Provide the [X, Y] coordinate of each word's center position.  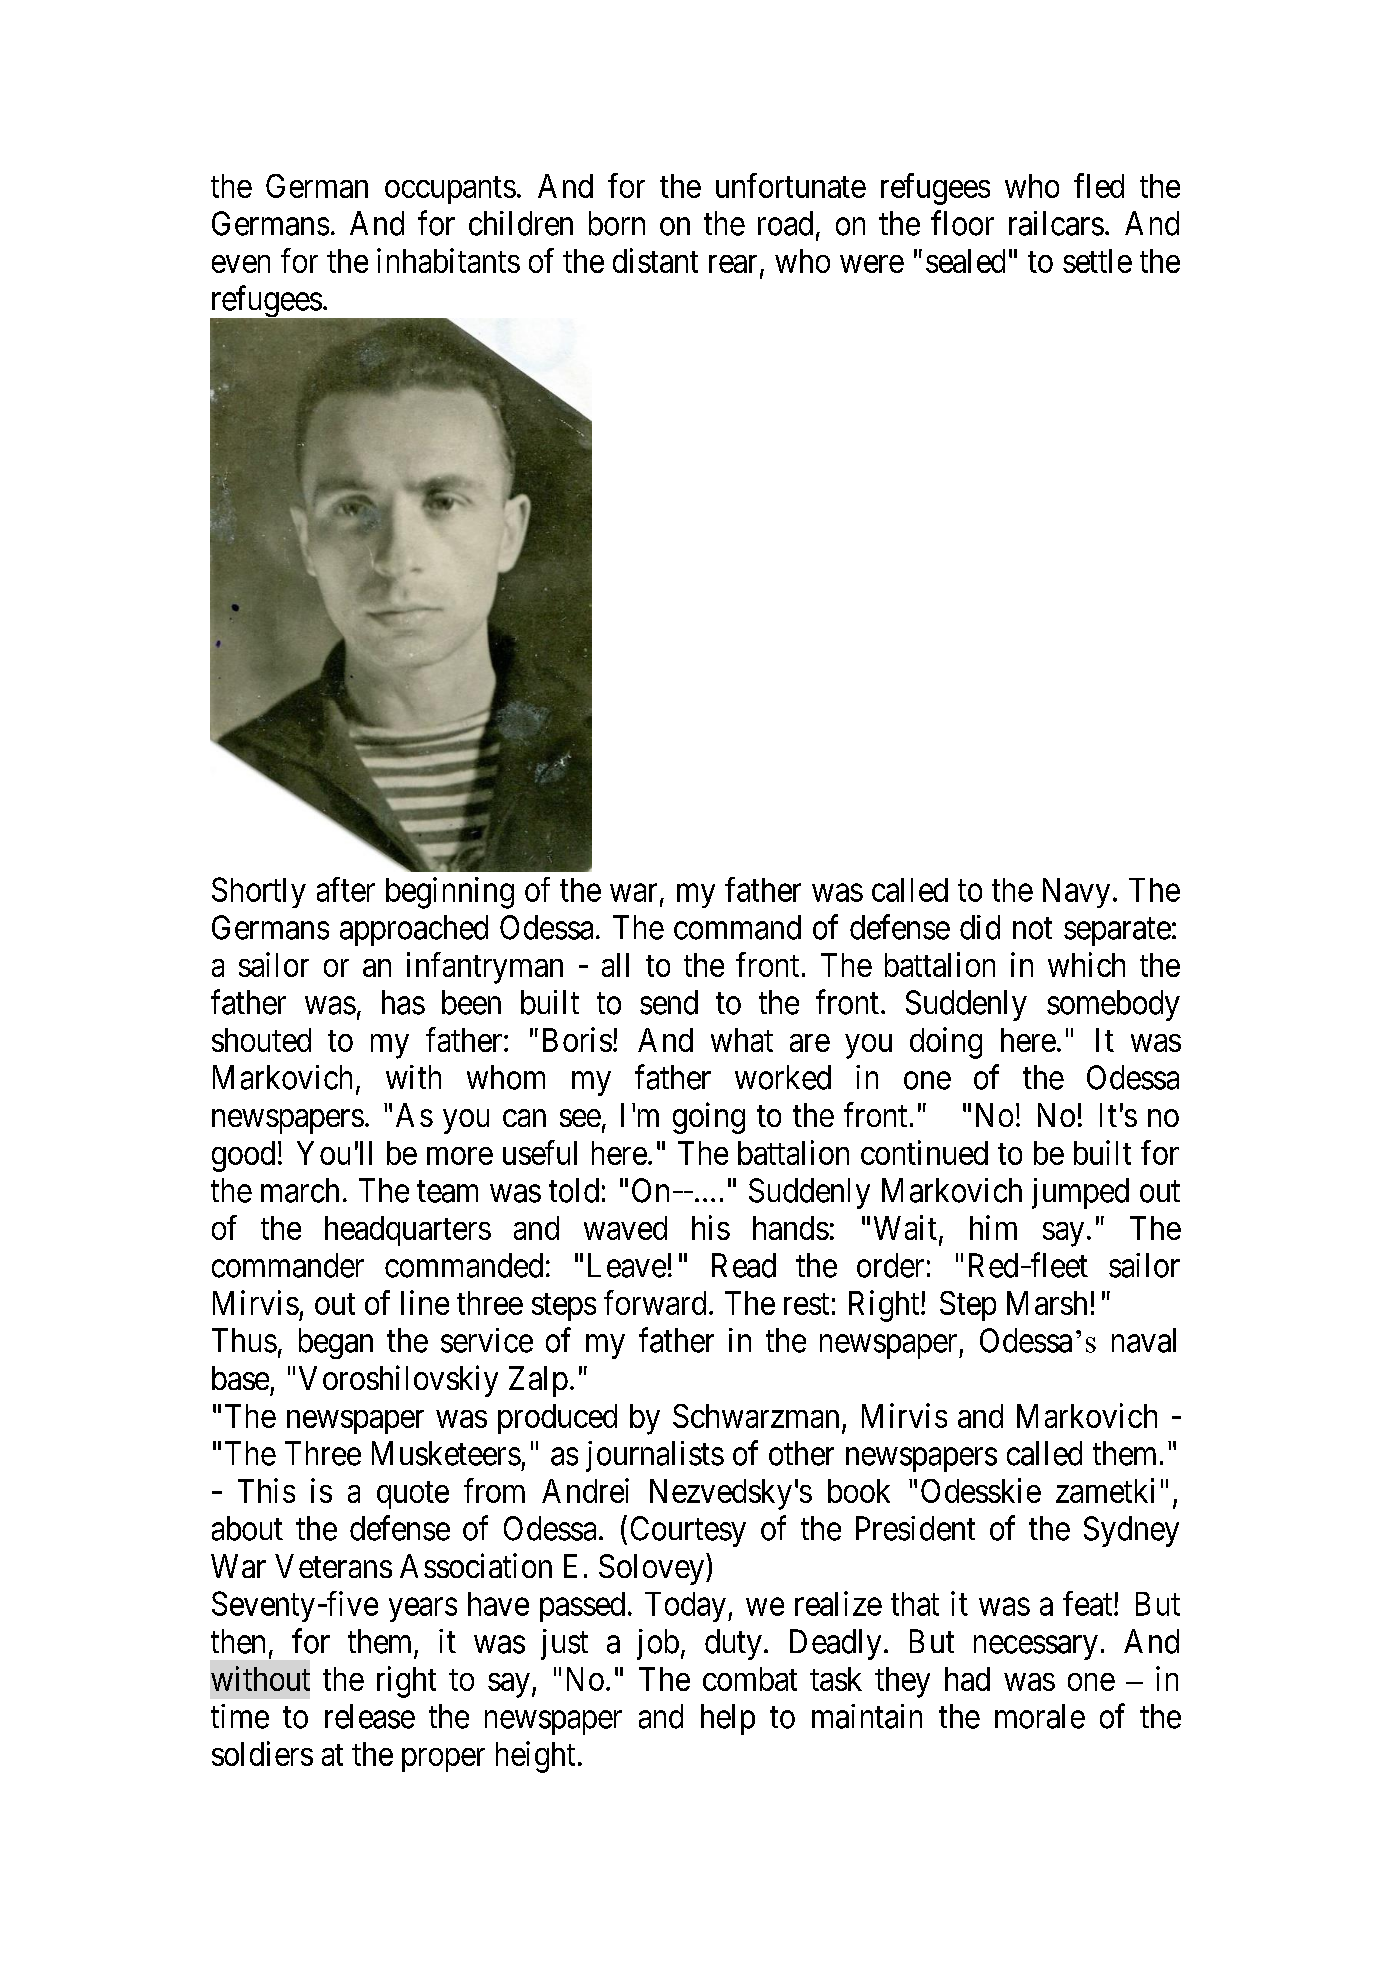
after [346, 889]
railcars [1056, 223]
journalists [655, 1456]
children [521, 223]
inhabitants [448, 260]
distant [655, 260]
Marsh [1047, 1303]
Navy [1076, 893]
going [709, 1118]
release [370, 1716]
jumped [1080, 1193]
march [300, 1190]
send [669, 1002]
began [336, 1343]
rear [735, 265]
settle [1097, 261]
